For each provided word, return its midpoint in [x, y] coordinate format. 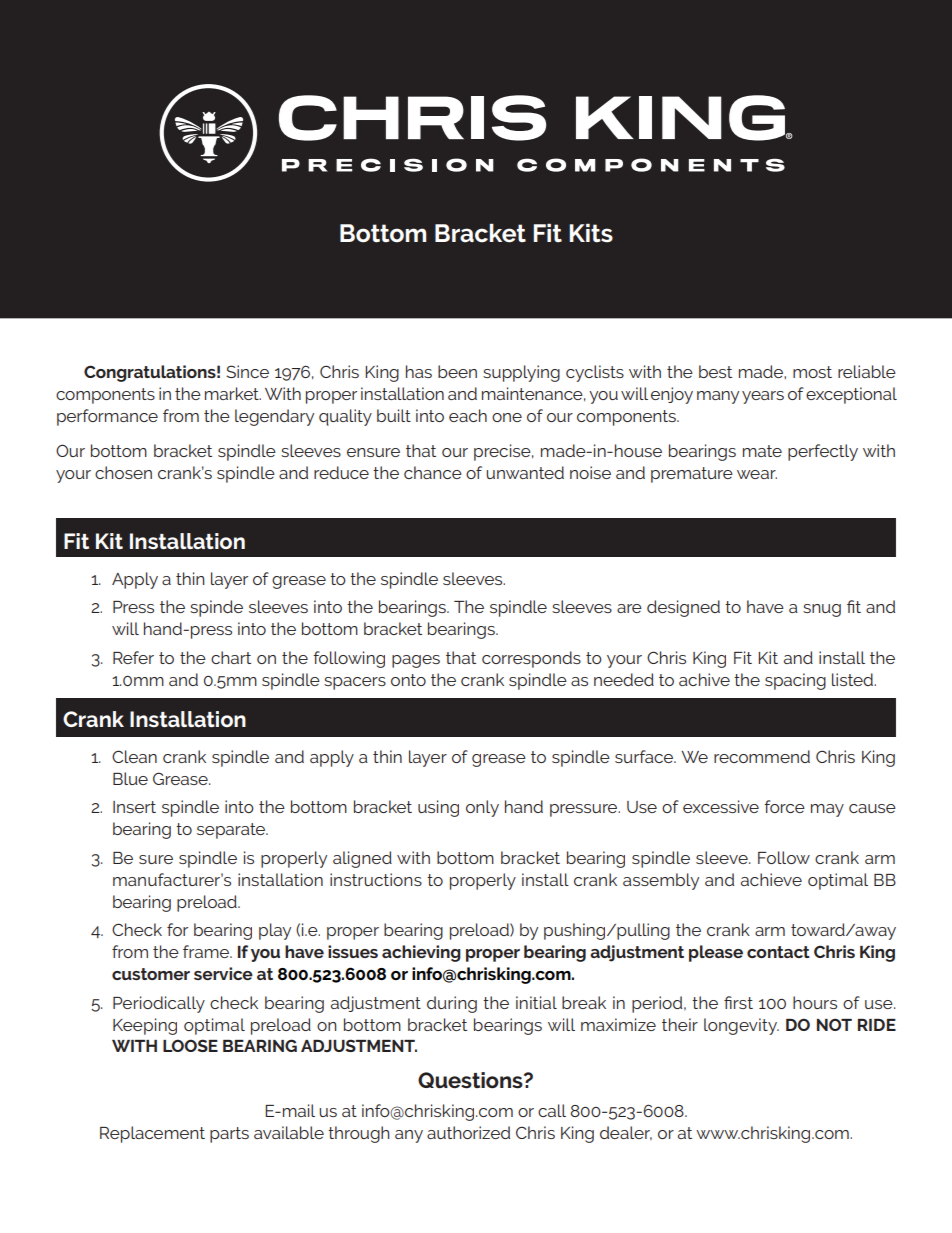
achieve [771, 879]
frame [207, 951]
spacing [795, 681]
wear [757, 474]
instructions [376, 879]
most [812, 372]
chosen [123, 472]
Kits [591, 233]
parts [229, 1135]
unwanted [525, 472]
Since [247, 371]
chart [231, 657]
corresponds [531, 659]
